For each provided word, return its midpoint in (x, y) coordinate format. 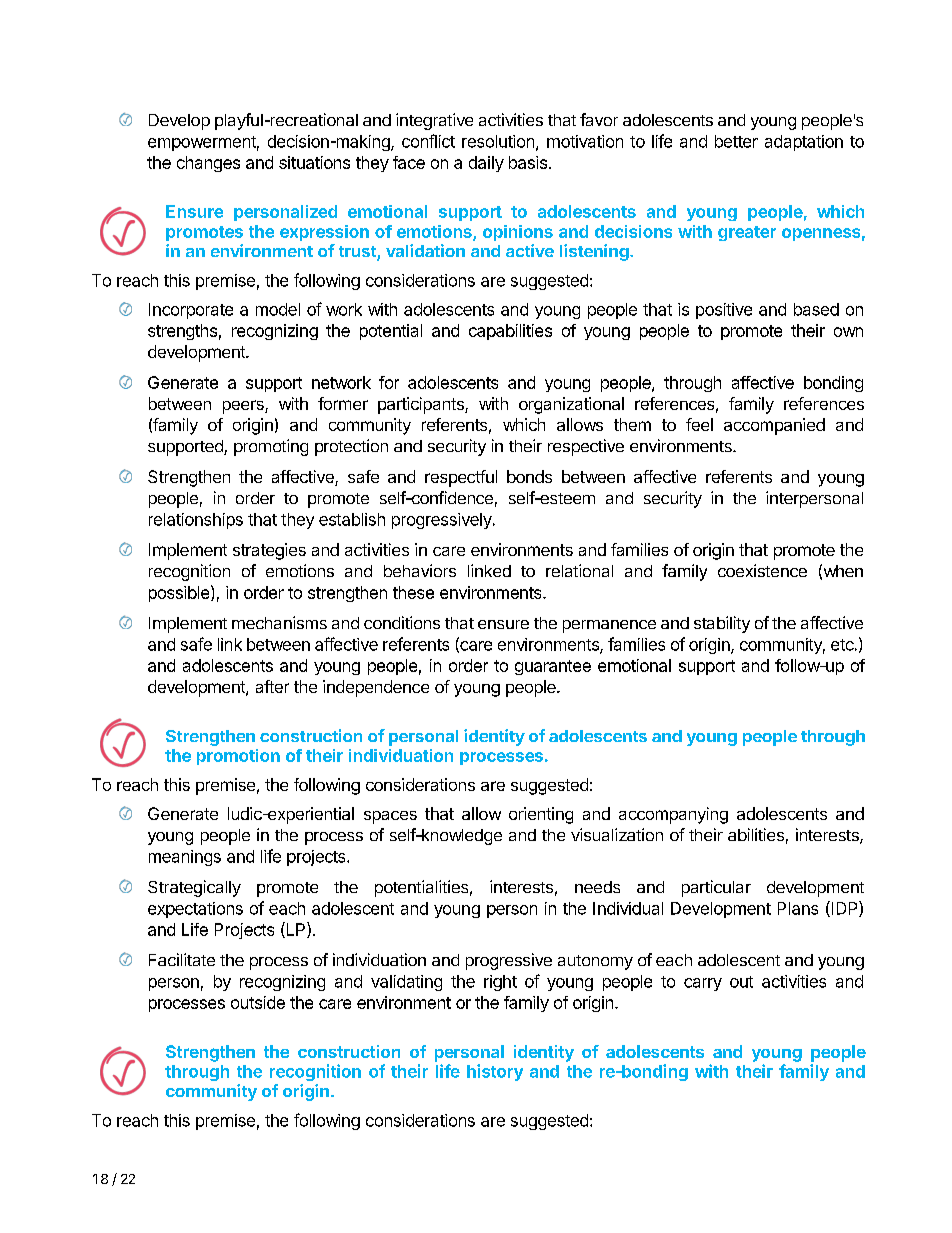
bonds (529, 476)
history (495, 1072)
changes (208, 164)
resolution (498, 141)
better (736, 141)
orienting (541, 815)
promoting (271, 447)
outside (258, 1002)
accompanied (774, 426)
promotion (238, 757)
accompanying (673, 815)
